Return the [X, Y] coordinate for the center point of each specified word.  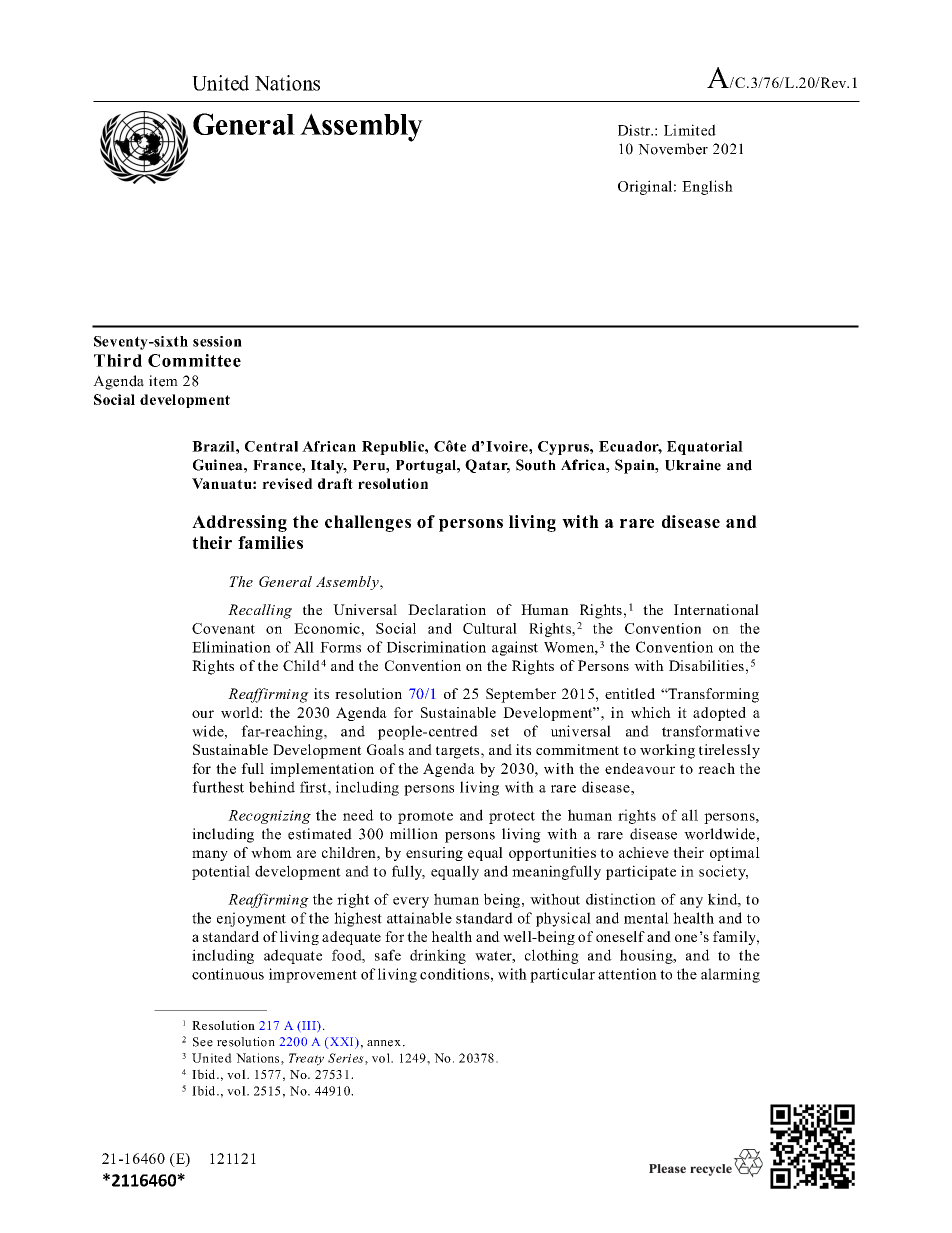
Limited [690, 130]
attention [627, 974]
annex [384, 1043]
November [673, 149]
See [203, 1042]
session [217, 341]
